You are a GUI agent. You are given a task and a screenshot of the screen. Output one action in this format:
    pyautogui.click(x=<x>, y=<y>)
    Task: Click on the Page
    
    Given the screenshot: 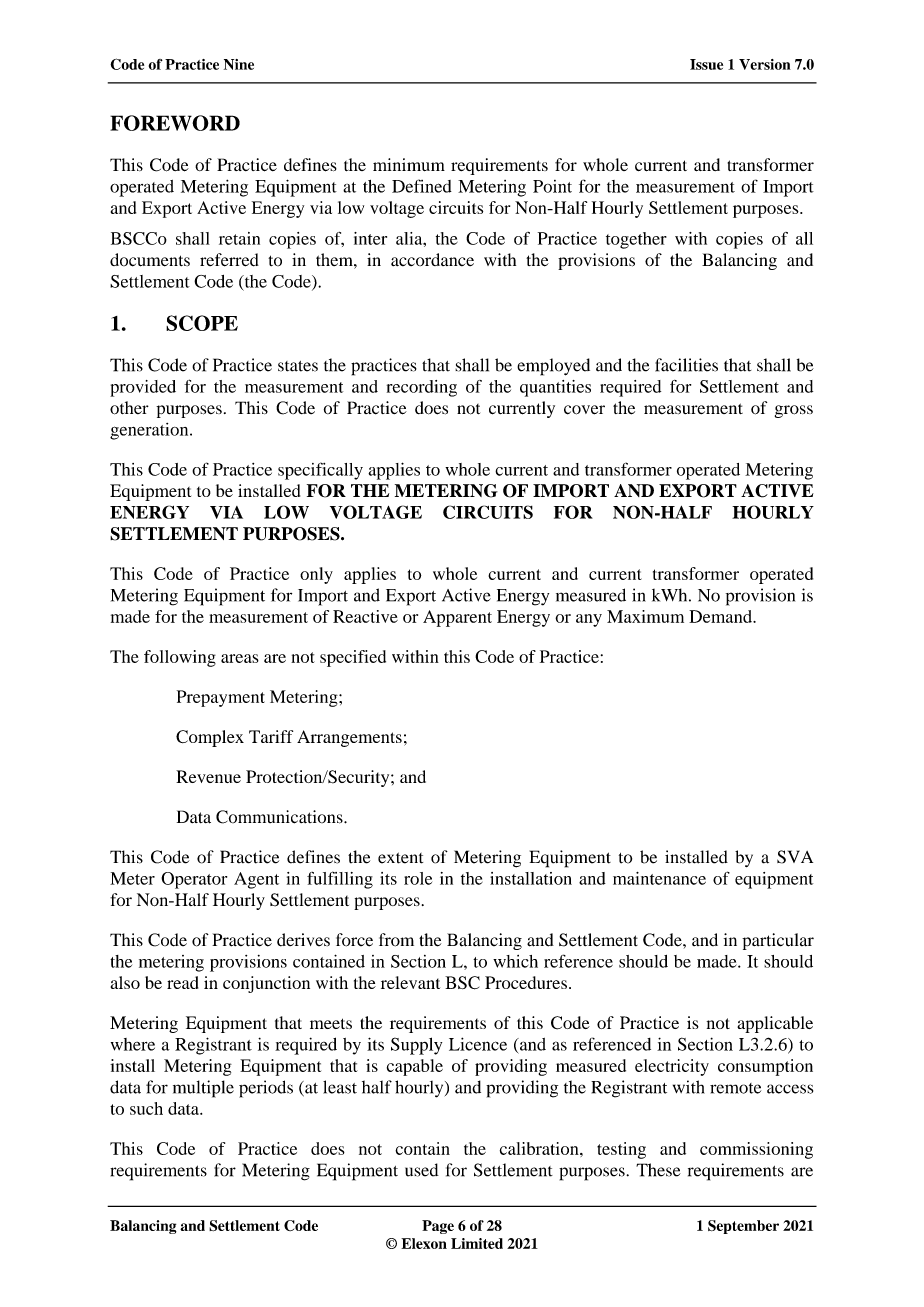 What is the action you would take?
    pyautogui.click(x=438, y=1227)
